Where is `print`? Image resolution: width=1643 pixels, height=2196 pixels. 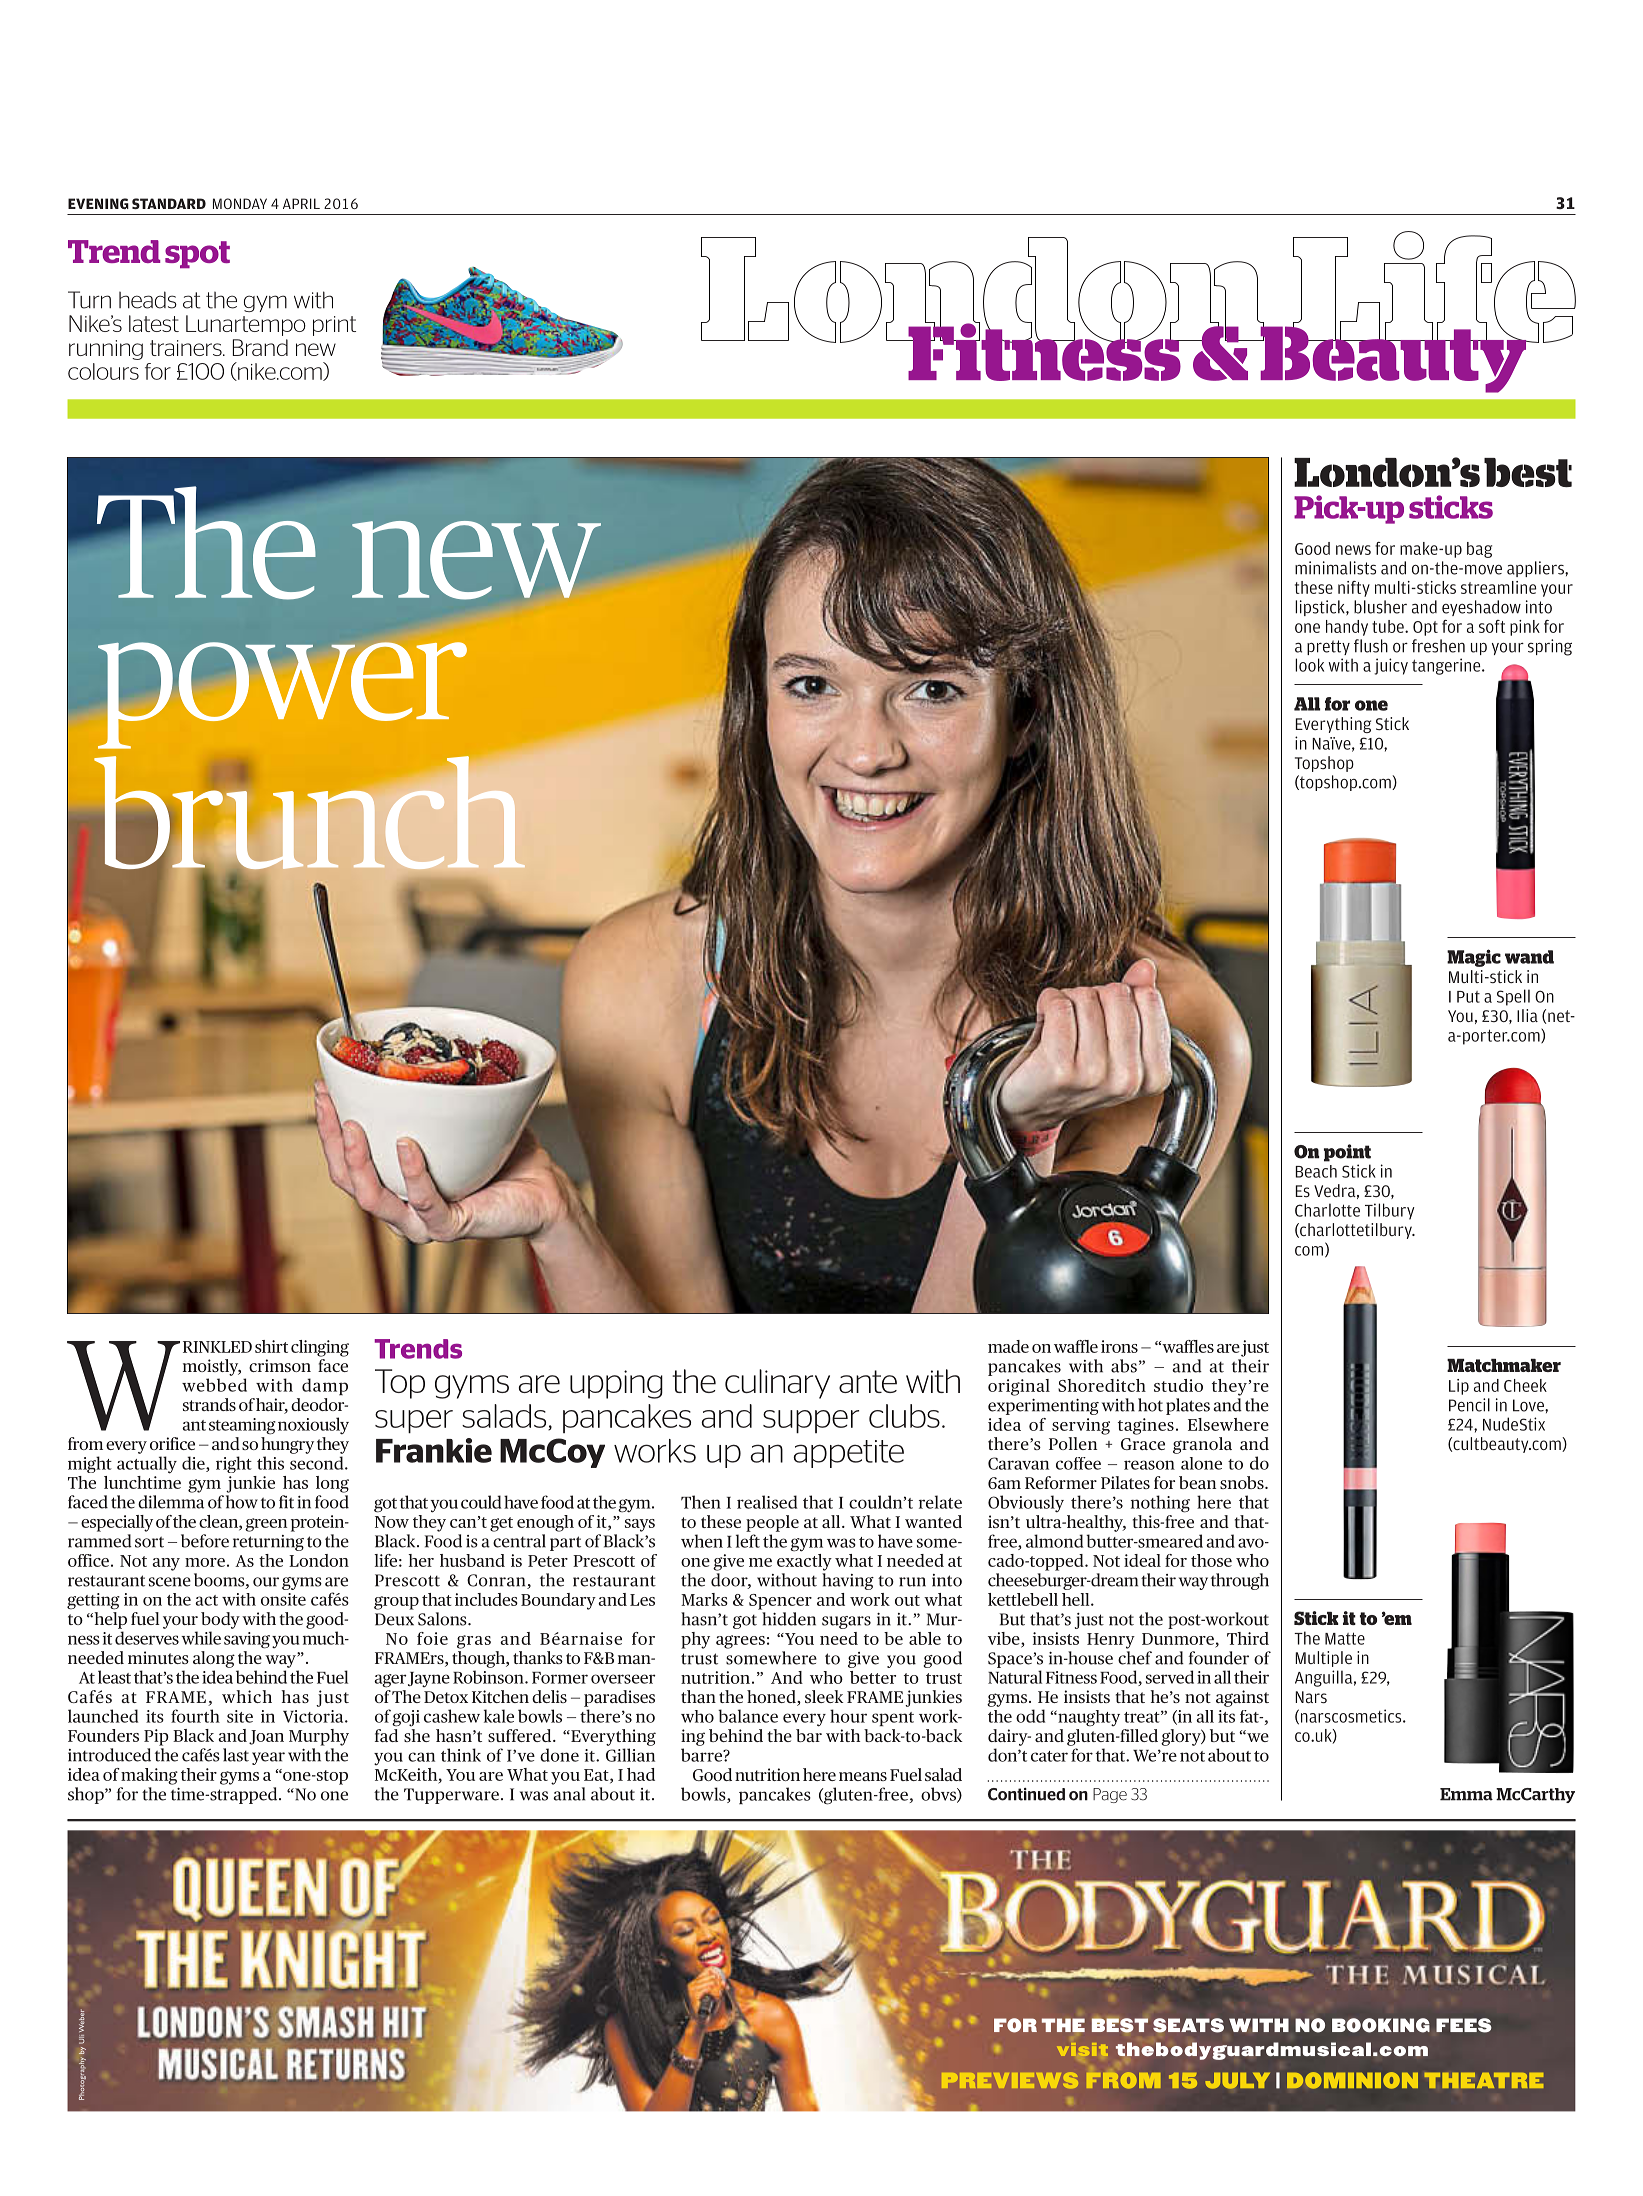 print is located at coordinates (334, 326).
